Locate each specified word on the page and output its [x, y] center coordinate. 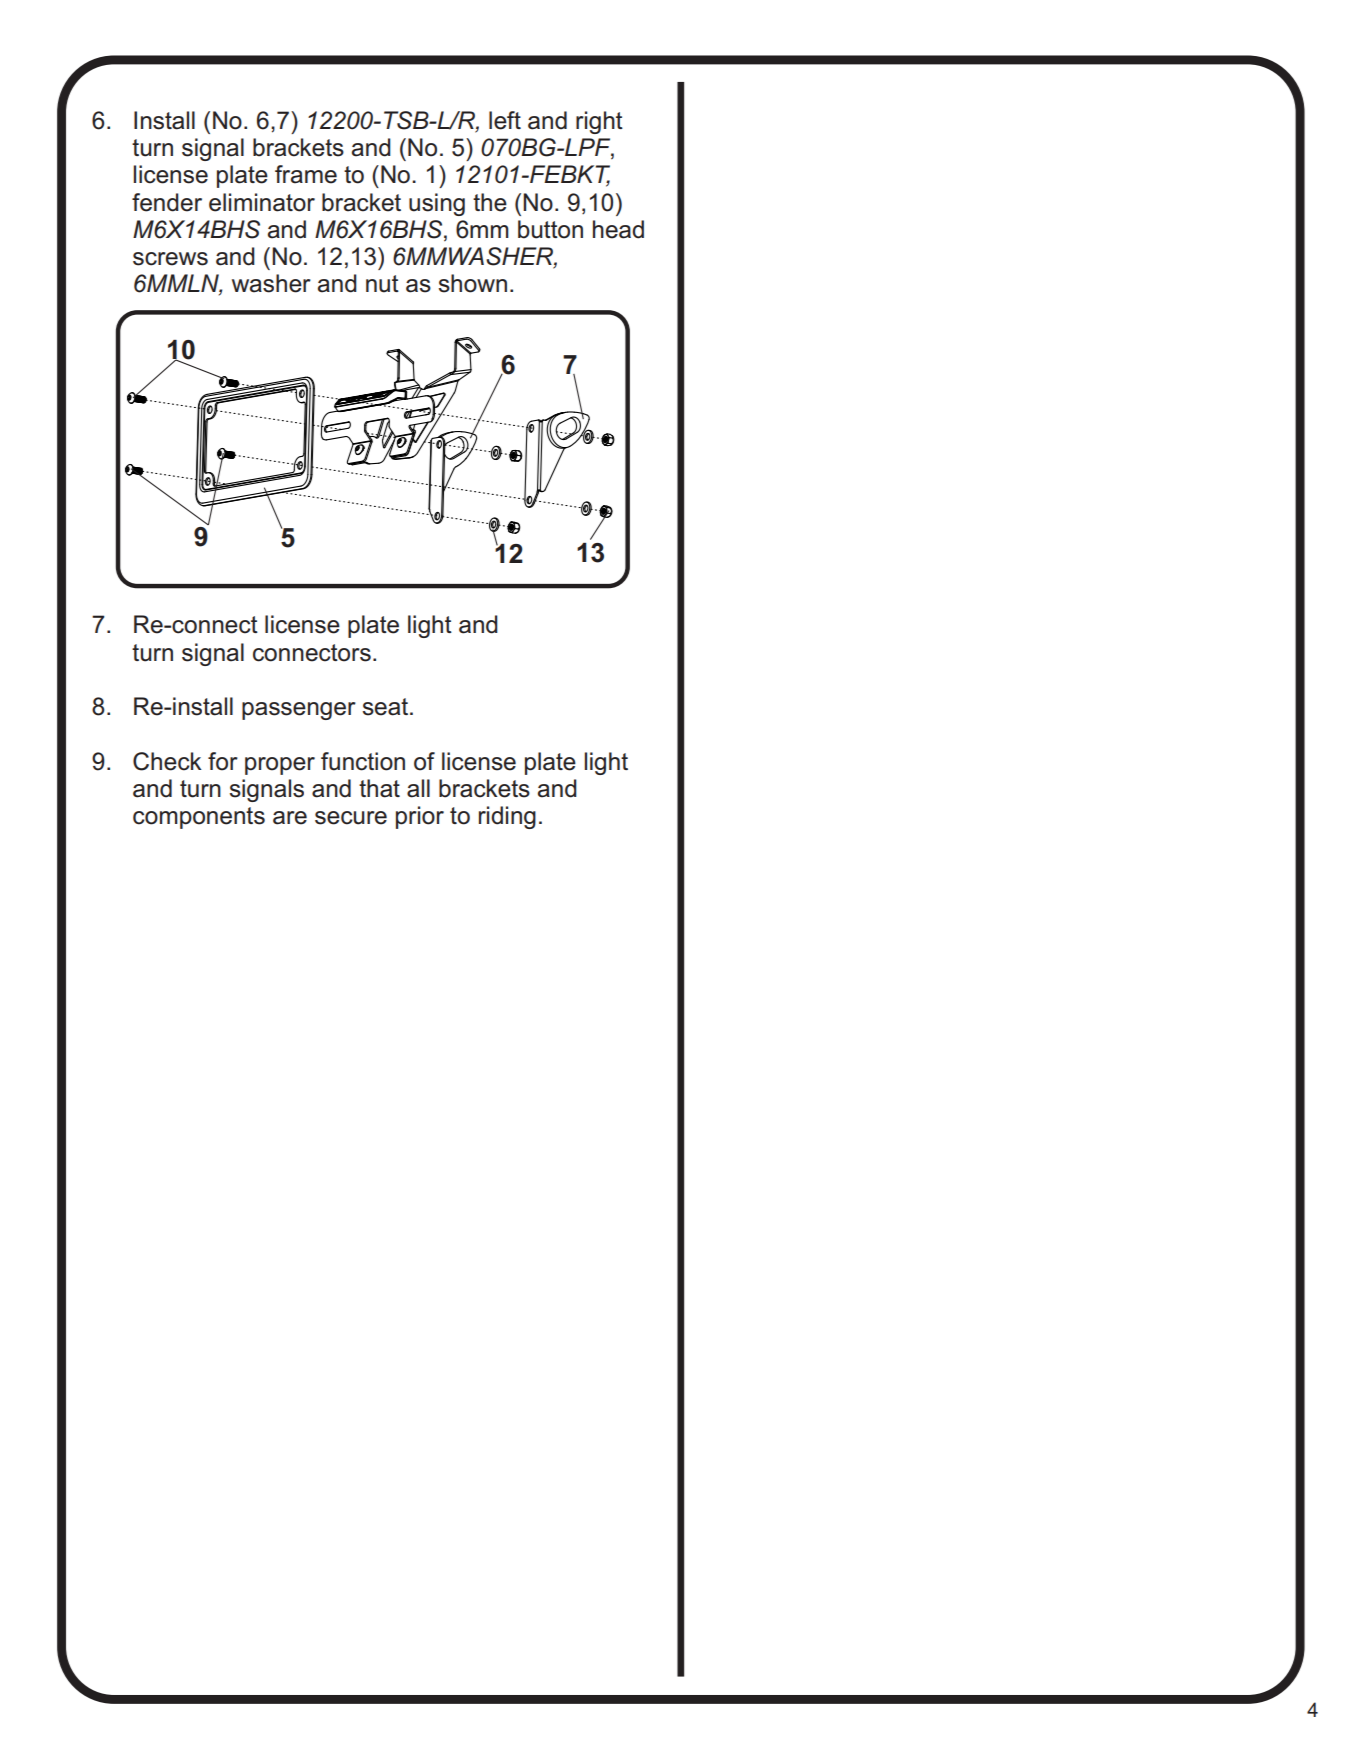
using [437, 204]
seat [385, 707]
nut [382, 284]
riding [507, 817]
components [199, 818]
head [618, 229]
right [599, 122]
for [223, 761]
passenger [299, 711]
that [379, 788]
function [363, 761]
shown [473, 283]
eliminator [262, 202]
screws [170, 259]
